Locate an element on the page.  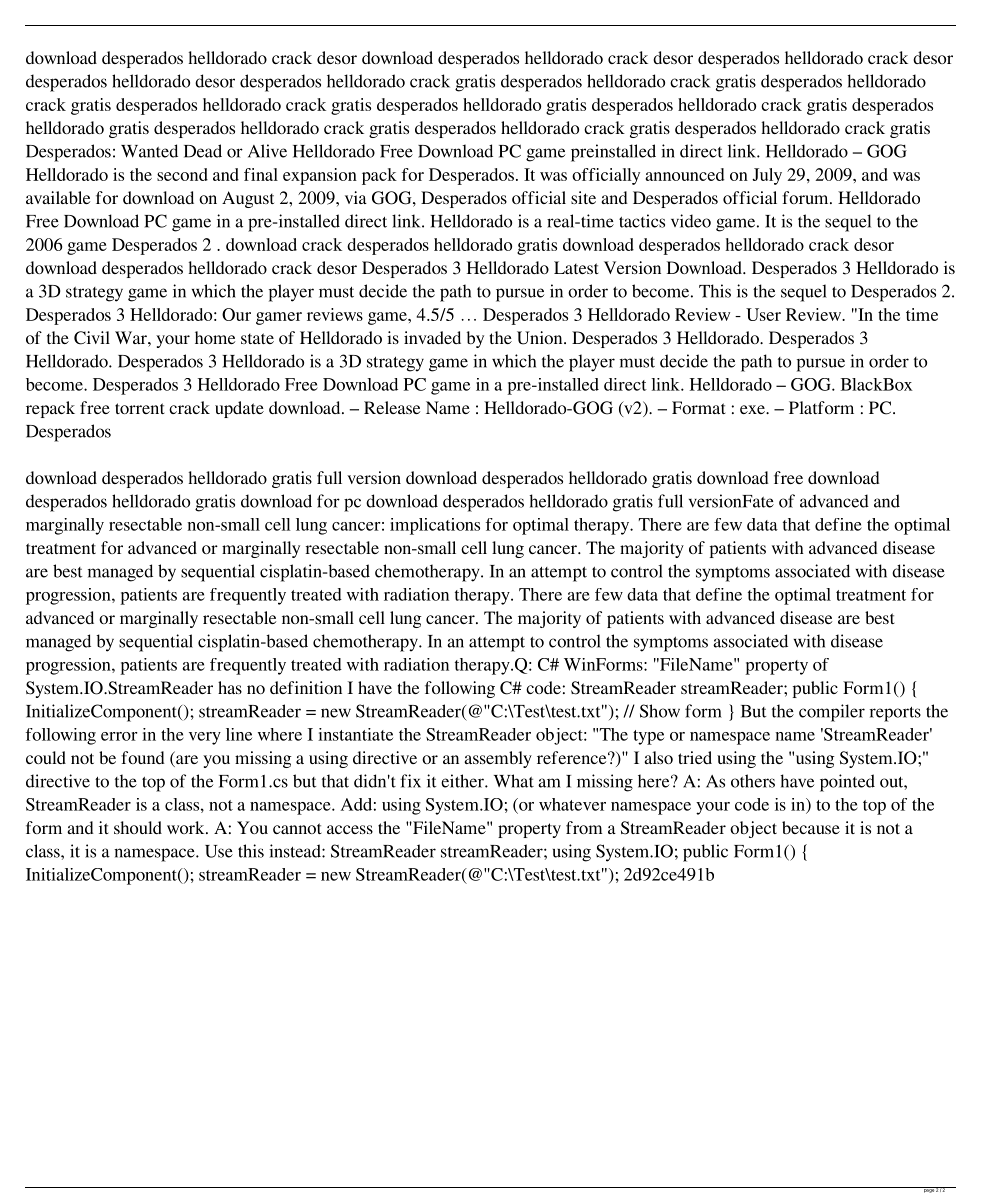
page is located at coordinates (928, 1190).
